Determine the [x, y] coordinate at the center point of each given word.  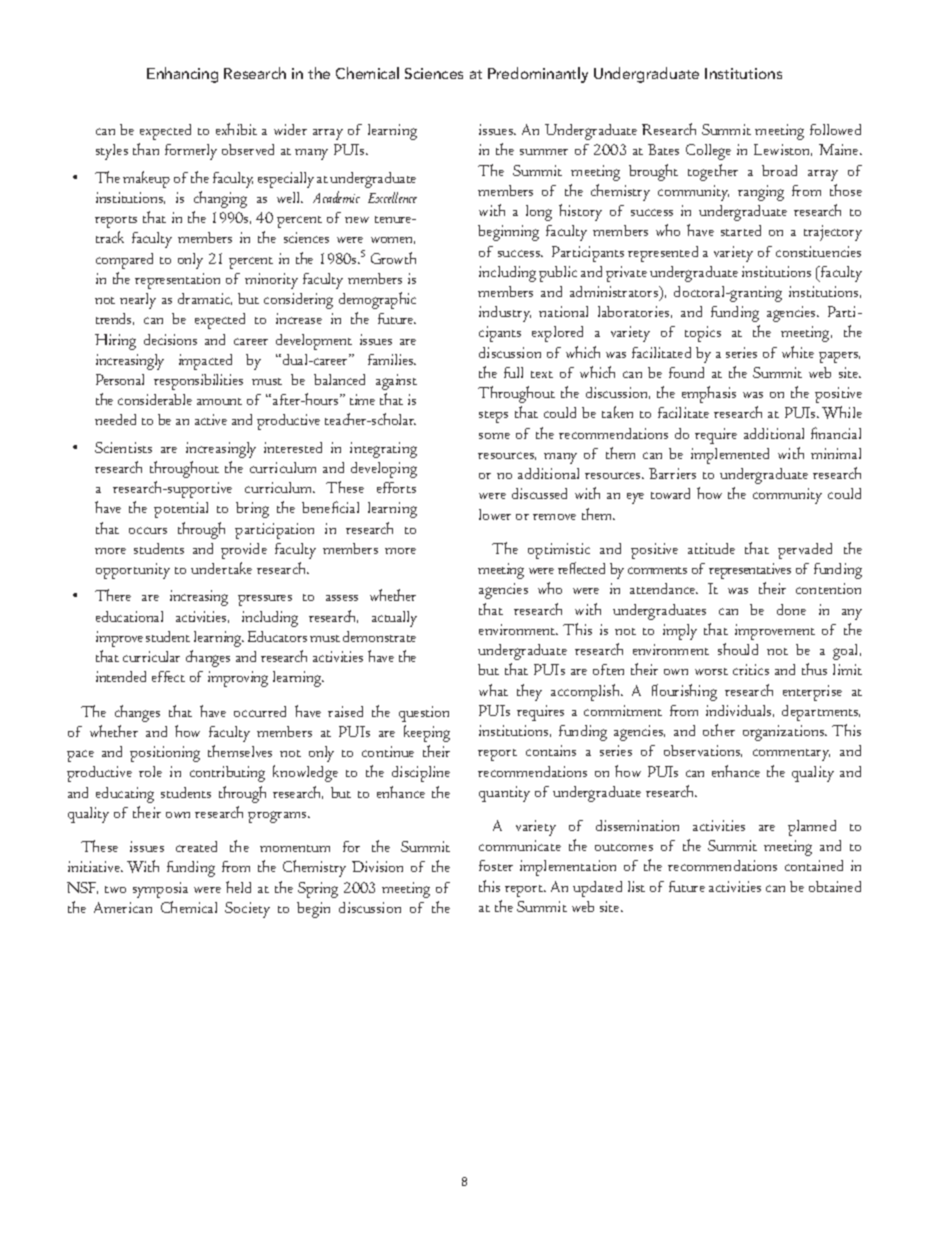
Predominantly [538, 75]
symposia [160, 890]
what [493, 690]
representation [177, 281]
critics [751, 669]
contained [814, 865]
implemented [730, 456]
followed [835, 129]
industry [505, 314]
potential [181, 510]
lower [495, 514]
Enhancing [182, 75]
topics [703, 334]
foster [496, 865]
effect [168, 676]
